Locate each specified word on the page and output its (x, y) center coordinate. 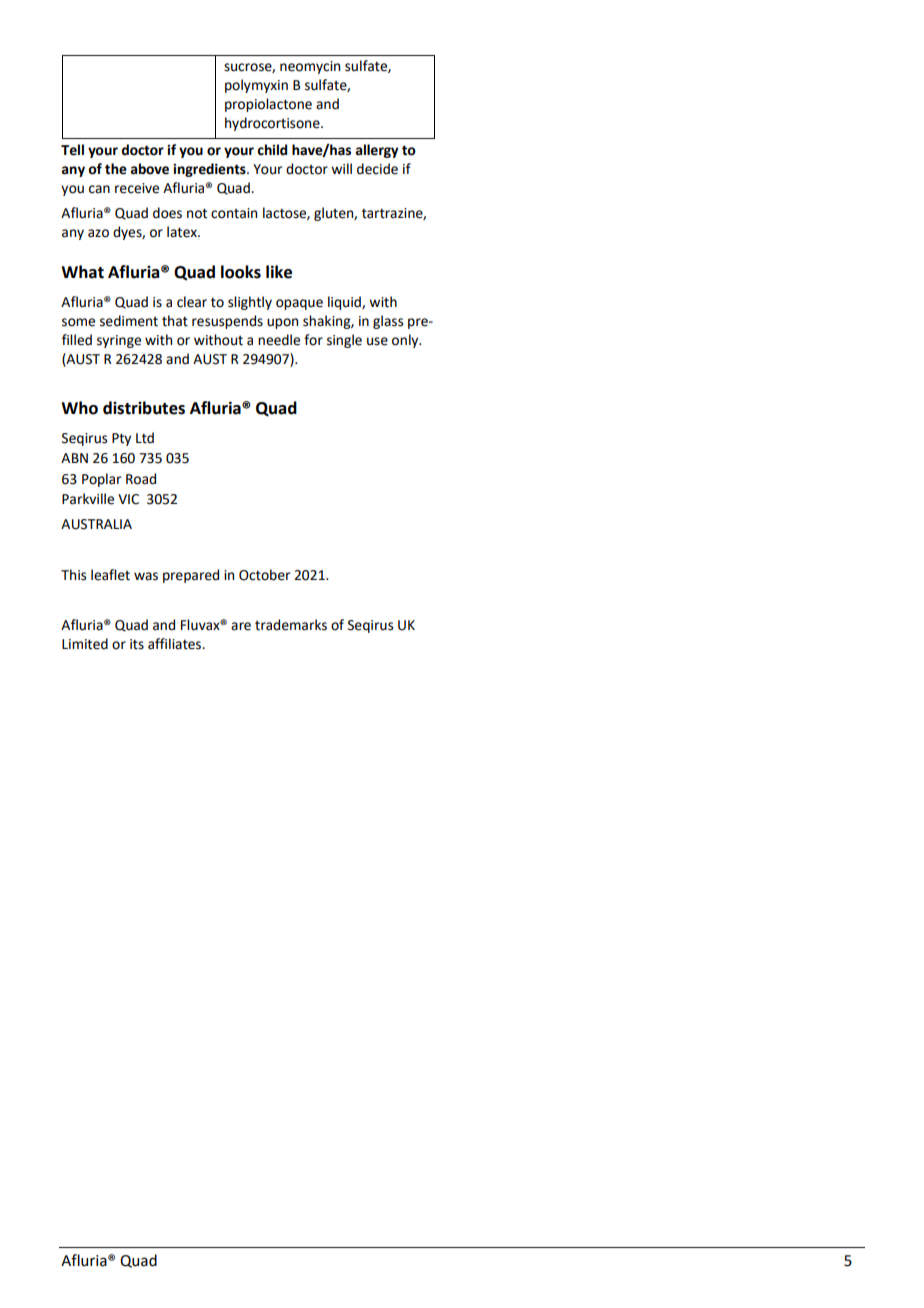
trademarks (291, 625)
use (377, 341)
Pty (121, 439)
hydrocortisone (273, 124)
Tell (72, 150)
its (137, 644)
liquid (345, 303)
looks (241, 272)
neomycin (310, 67)
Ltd (145, 438)
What (82, 272)
